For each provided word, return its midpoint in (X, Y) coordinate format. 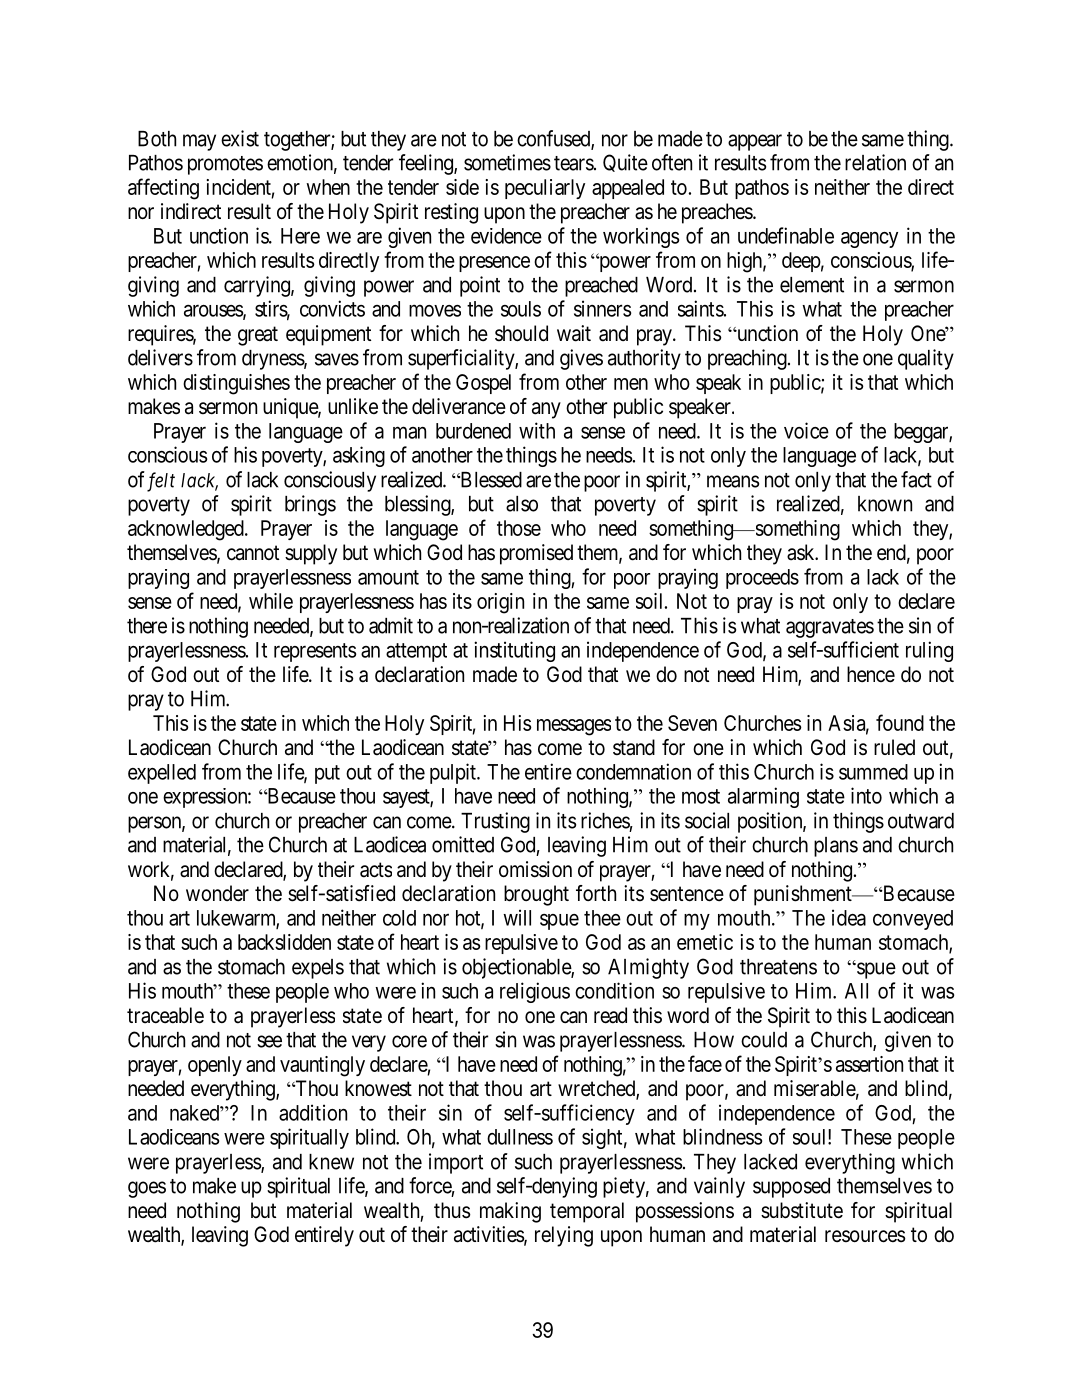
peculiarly (545, 189)
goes (147, 1189)
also (522, 504)
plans (836, 847)
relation (875, 162)
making (510, 1212)
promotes (225, 165)
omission (535, 869)
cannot (253, 553)
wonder (217, 893)
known (885, 504)
